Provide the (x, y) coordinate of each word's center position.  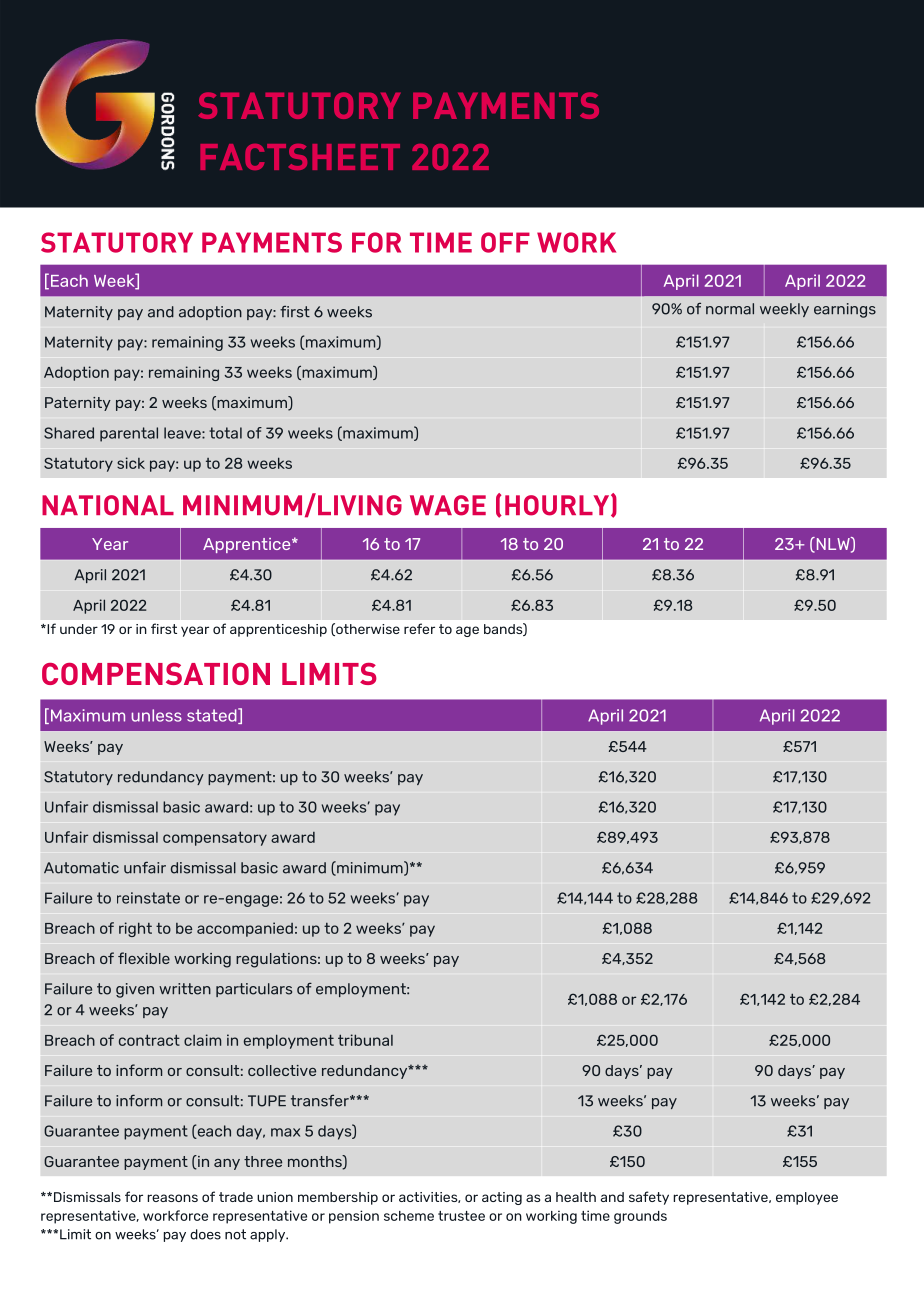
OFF (505, 242)
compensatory (215, 838)
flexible (144, 958)
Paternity (78, 404)
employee (807, 1198)
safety (649, 1198)
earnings (845, 310)
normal (730, 309)
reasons (172, 1198)
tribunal (365, 1040)
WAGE (448, 505)
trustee (461, 1216)
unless (157, 715)
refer (419, 628)
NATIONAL (108, 505)
